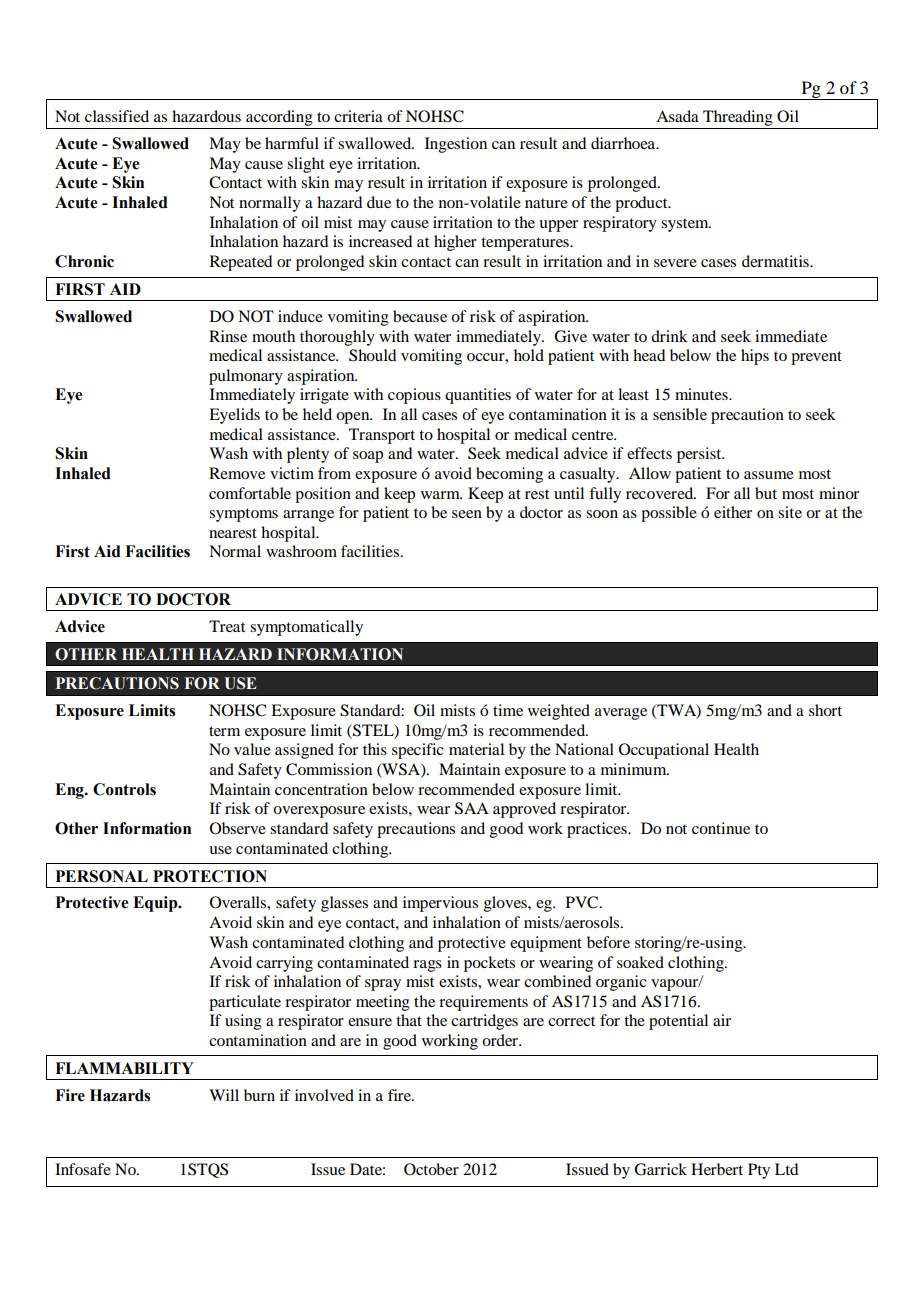 The width and height of the screenshot is (924, 1308). I want to click on Will, so click(224, 1095).
